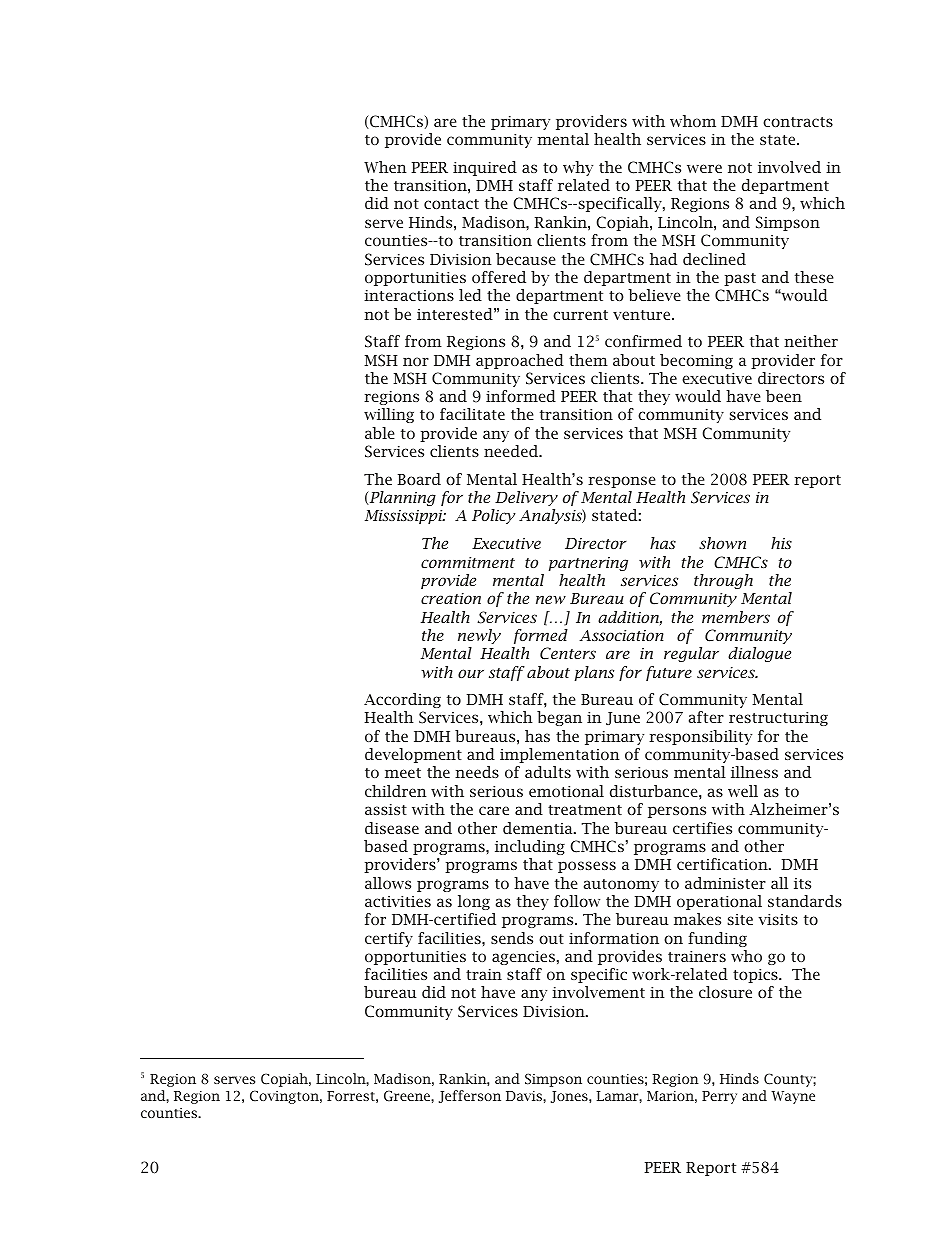 Image resolution: width=952 pixels, height=1233 pixels. What do you see at coordinates (622, 482) in the document?
I see `response` at bounding box center [622, 482].
